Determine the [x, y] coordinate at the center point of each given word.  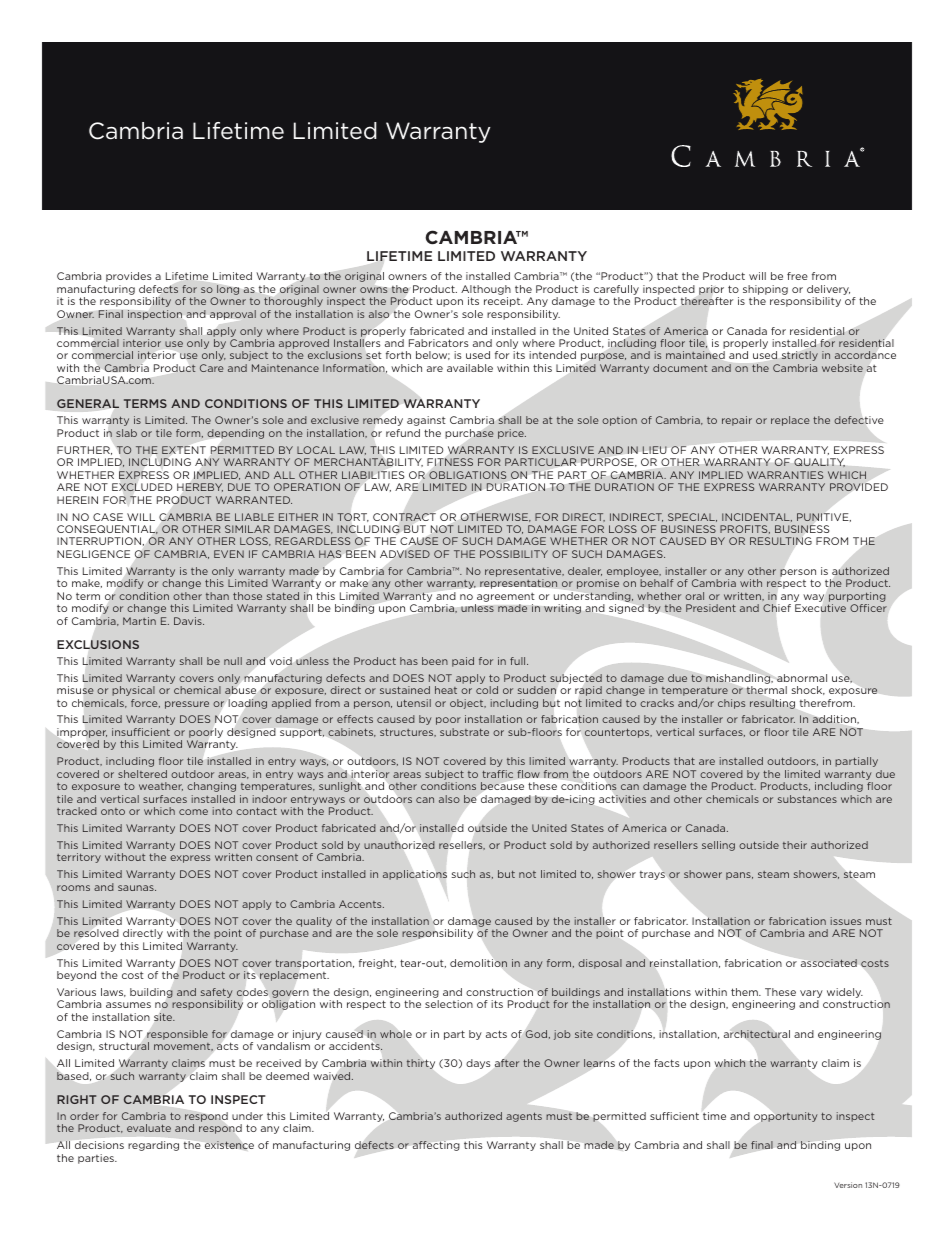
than [217, 596]
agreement [506, 597]
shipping [765, 290]
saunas [137, 888]
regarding [153, 1146]
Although [486, 290]
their [795, 845]
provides [129, 277]
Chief [777, 608]
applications [415, 875]
